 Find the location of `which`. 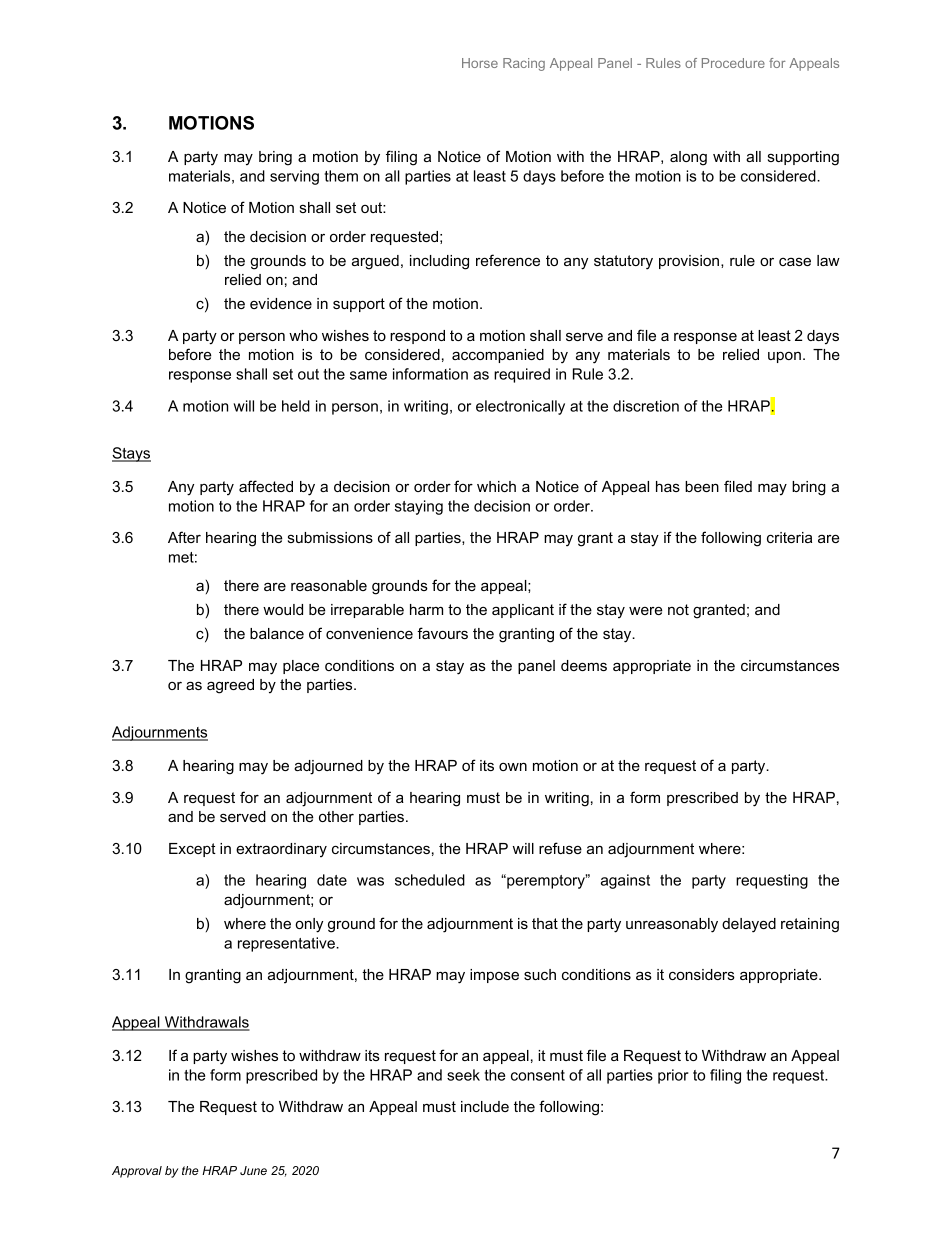

which is located at coordinates (496, 486).
